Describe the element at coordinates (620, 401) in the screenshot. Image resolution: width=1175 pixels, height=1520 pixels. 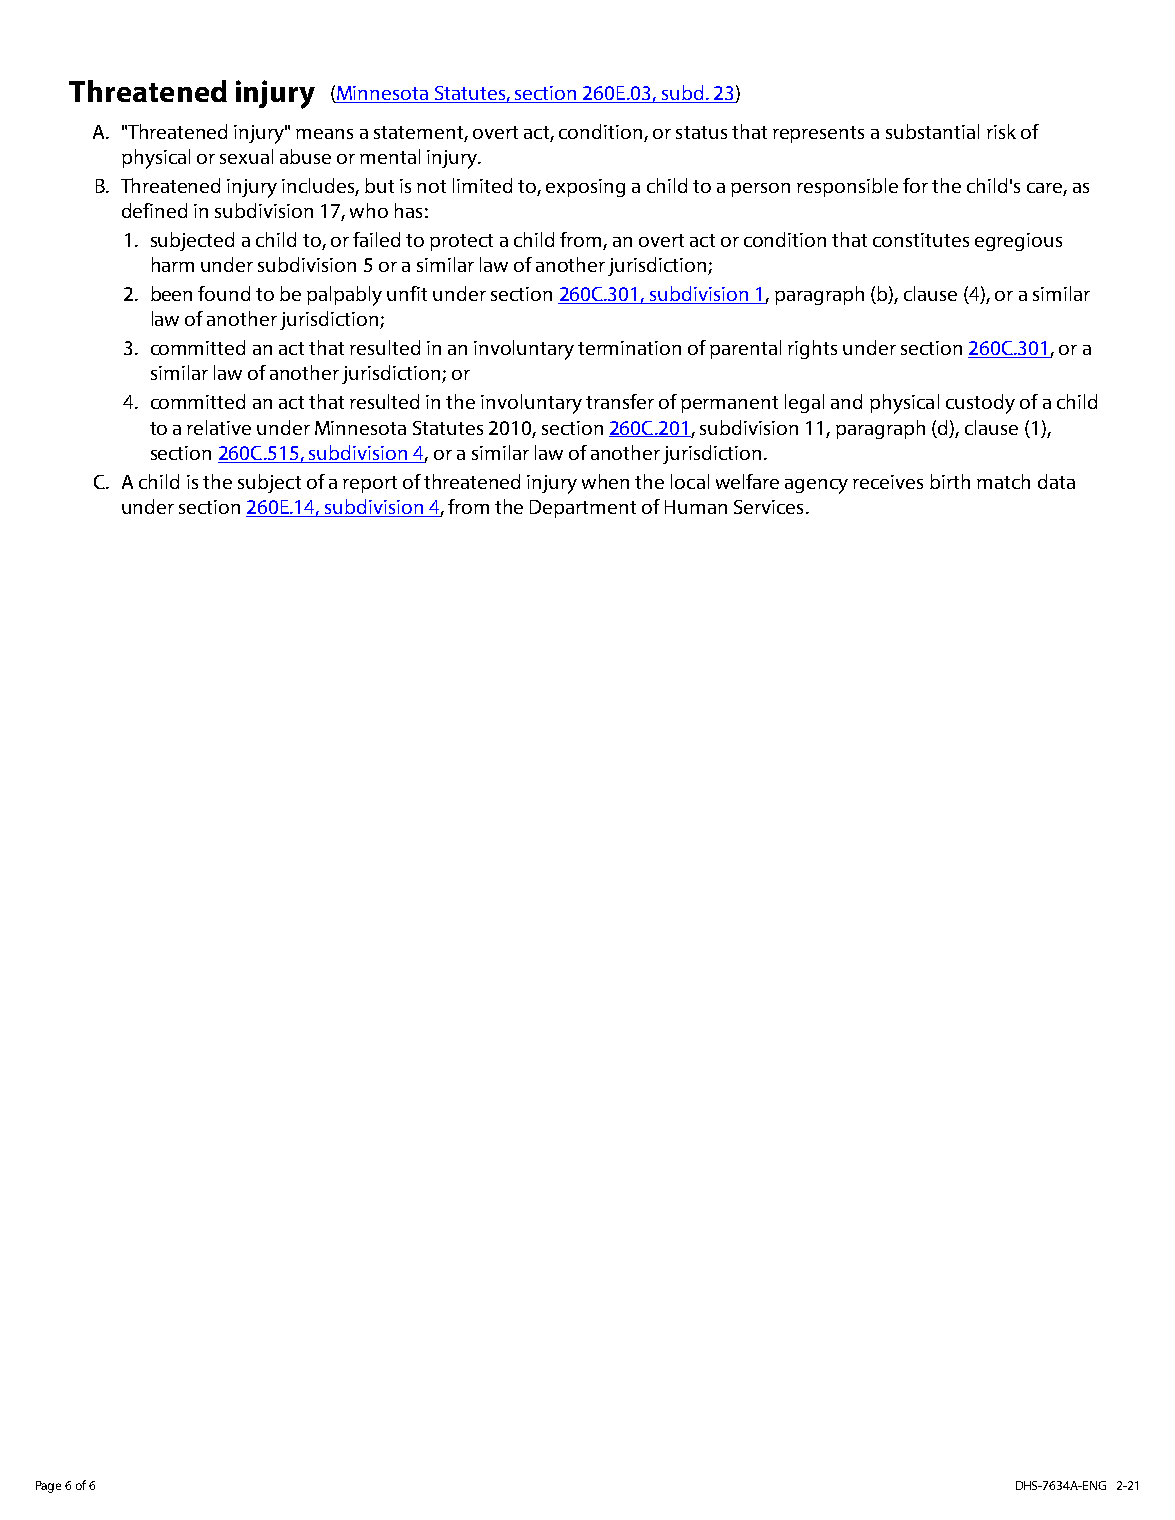
I see `transfer` at that location.
